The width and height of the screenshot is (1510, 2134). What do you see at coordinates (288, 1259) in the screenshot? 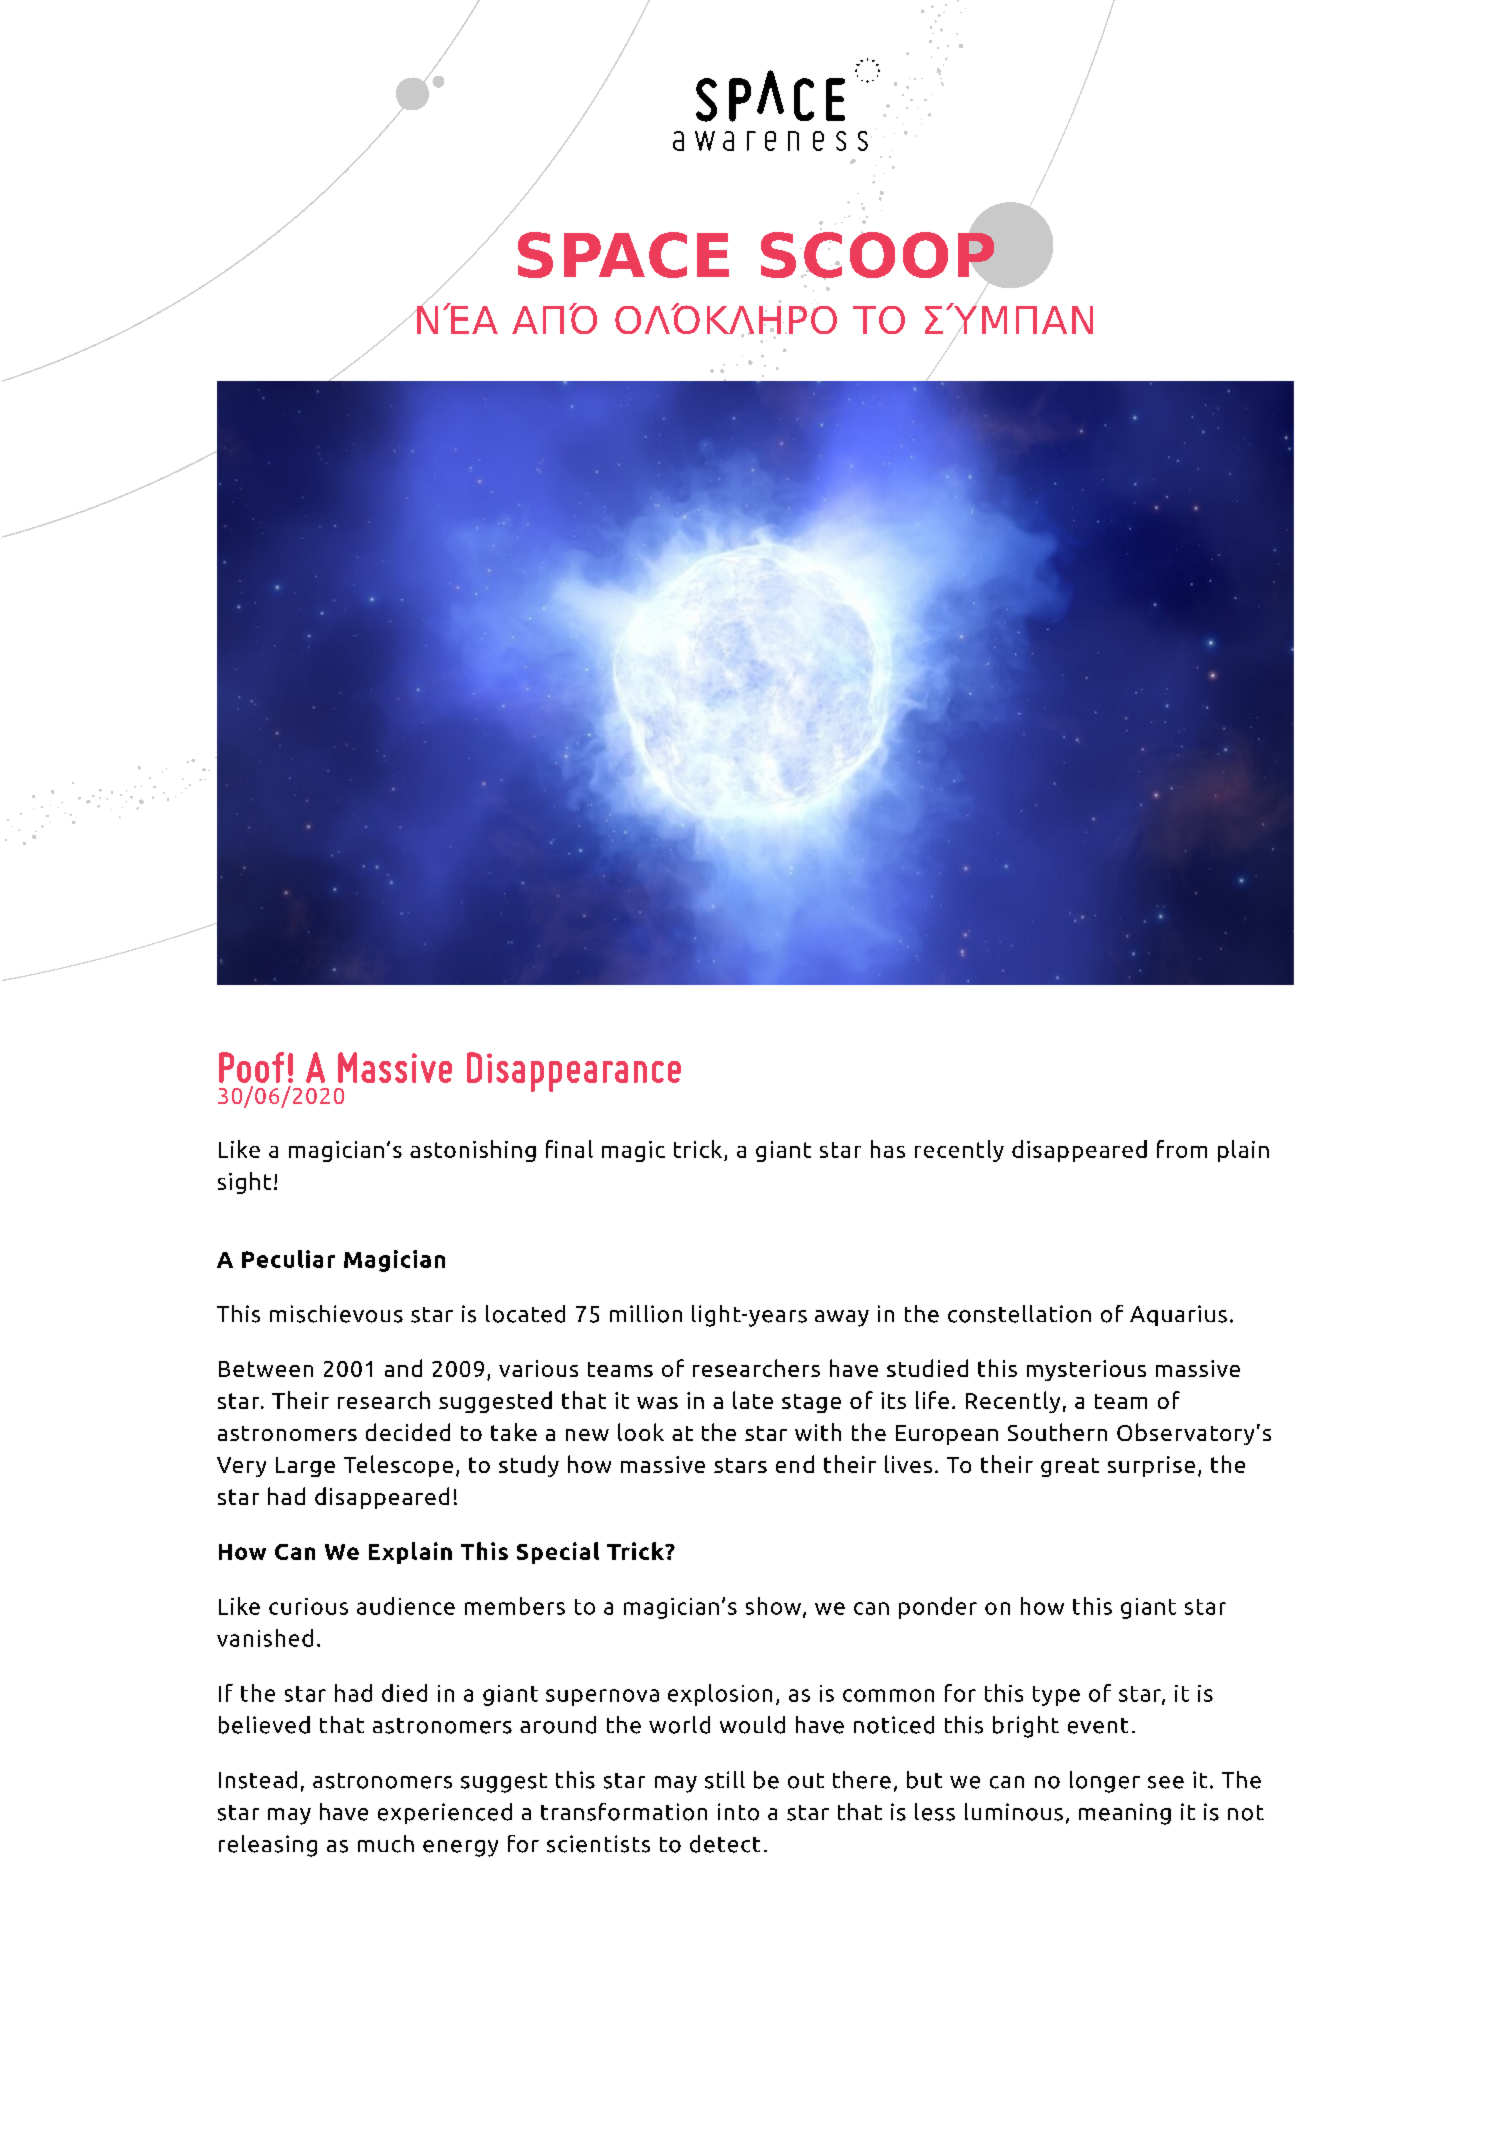
I see `Peculiar` at bounding box center [288, 1259].
